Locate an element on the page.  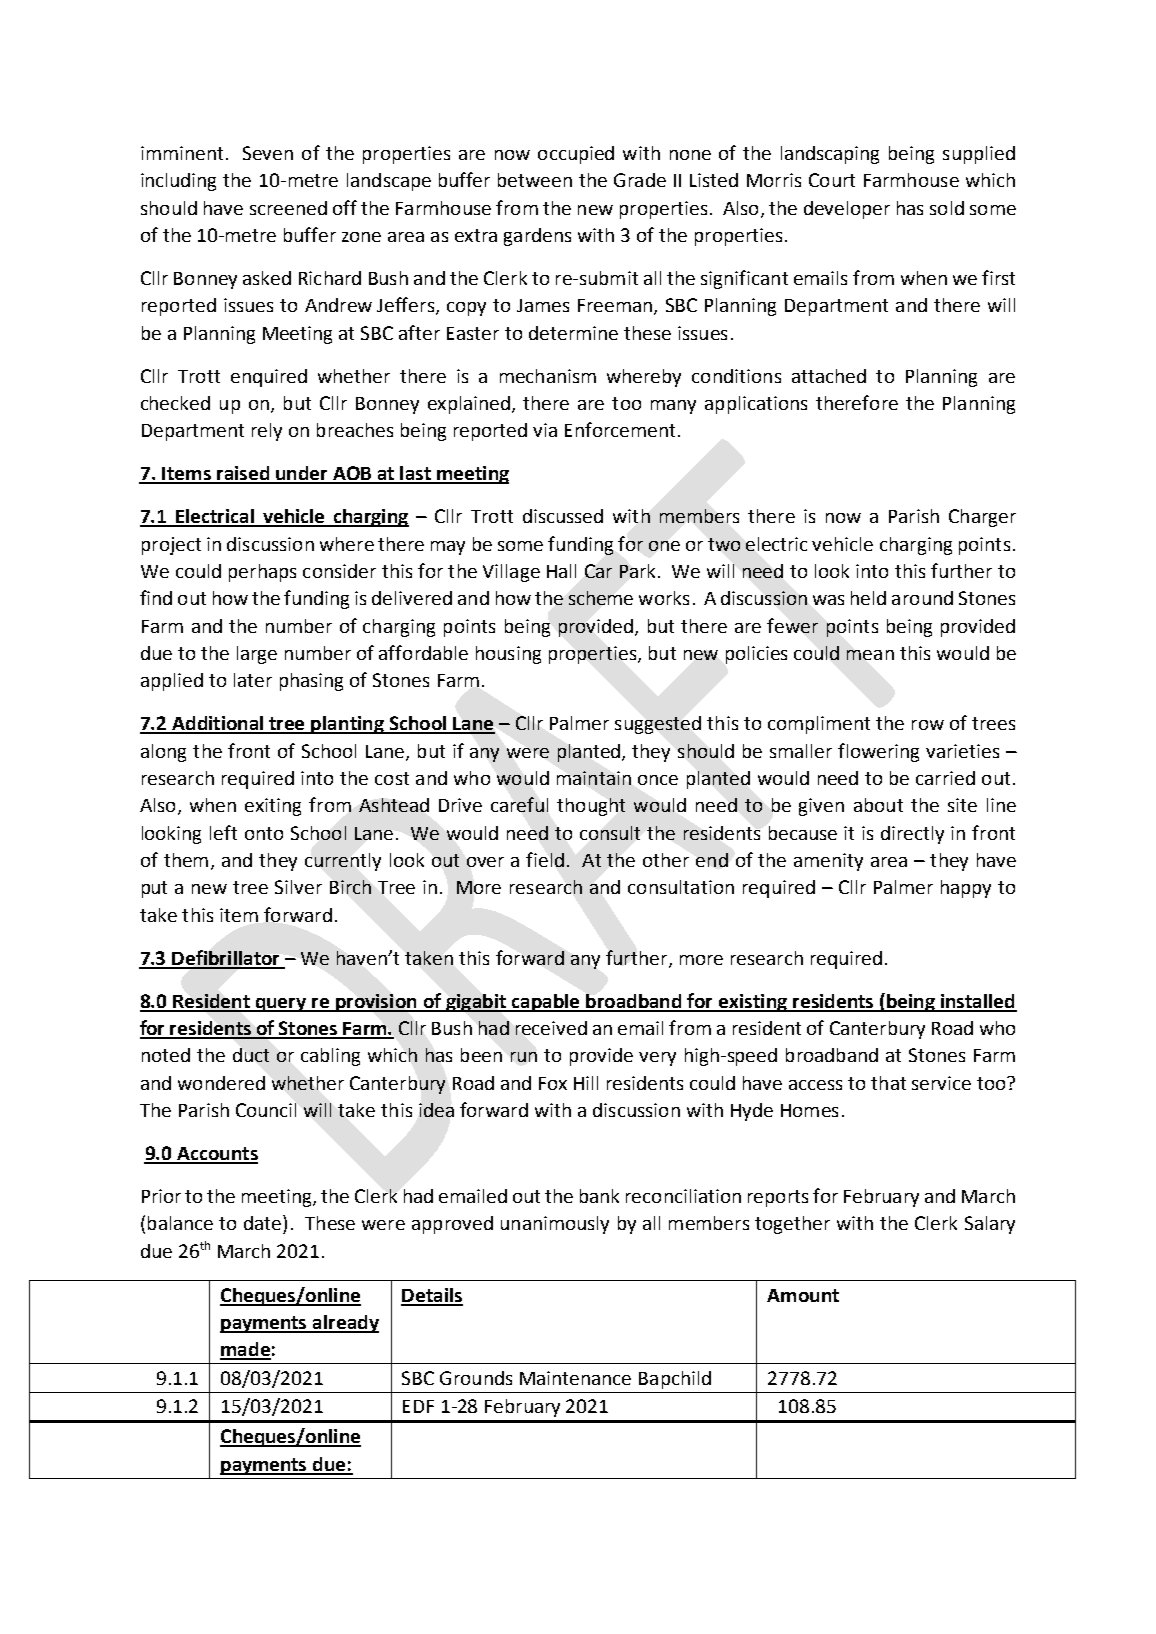
sold is located at coordinates (947, 208).
